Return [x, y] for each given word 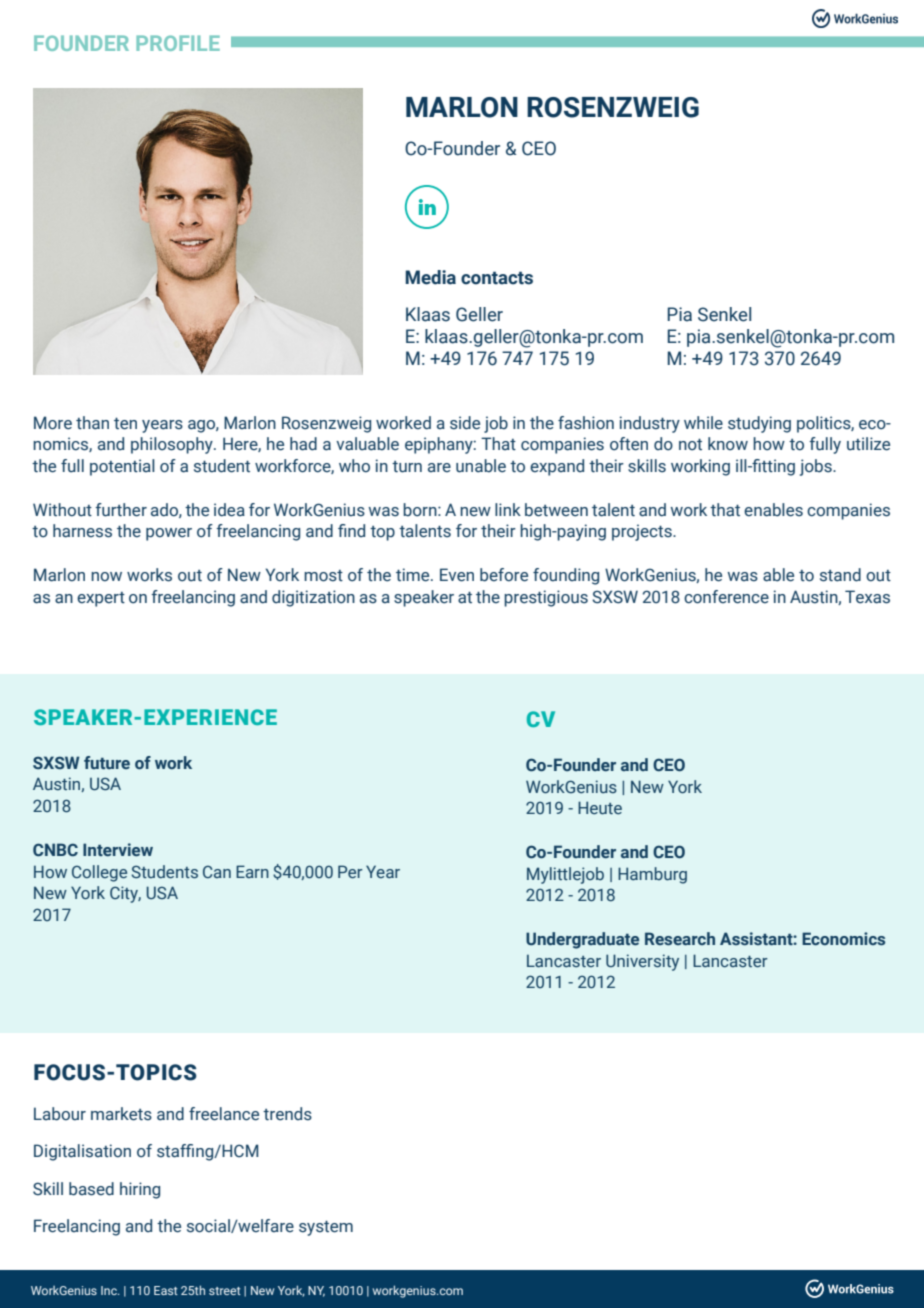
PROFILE [178, 43]
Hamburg [652, 875]
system [326, 1228]
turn [407, 467]
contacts [497, 278]
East [166, 1290]
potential [122, 467]
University [642, 962]
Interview [118, 850]
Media [430, 277]
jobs [817, 467]
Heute [600, 808]
